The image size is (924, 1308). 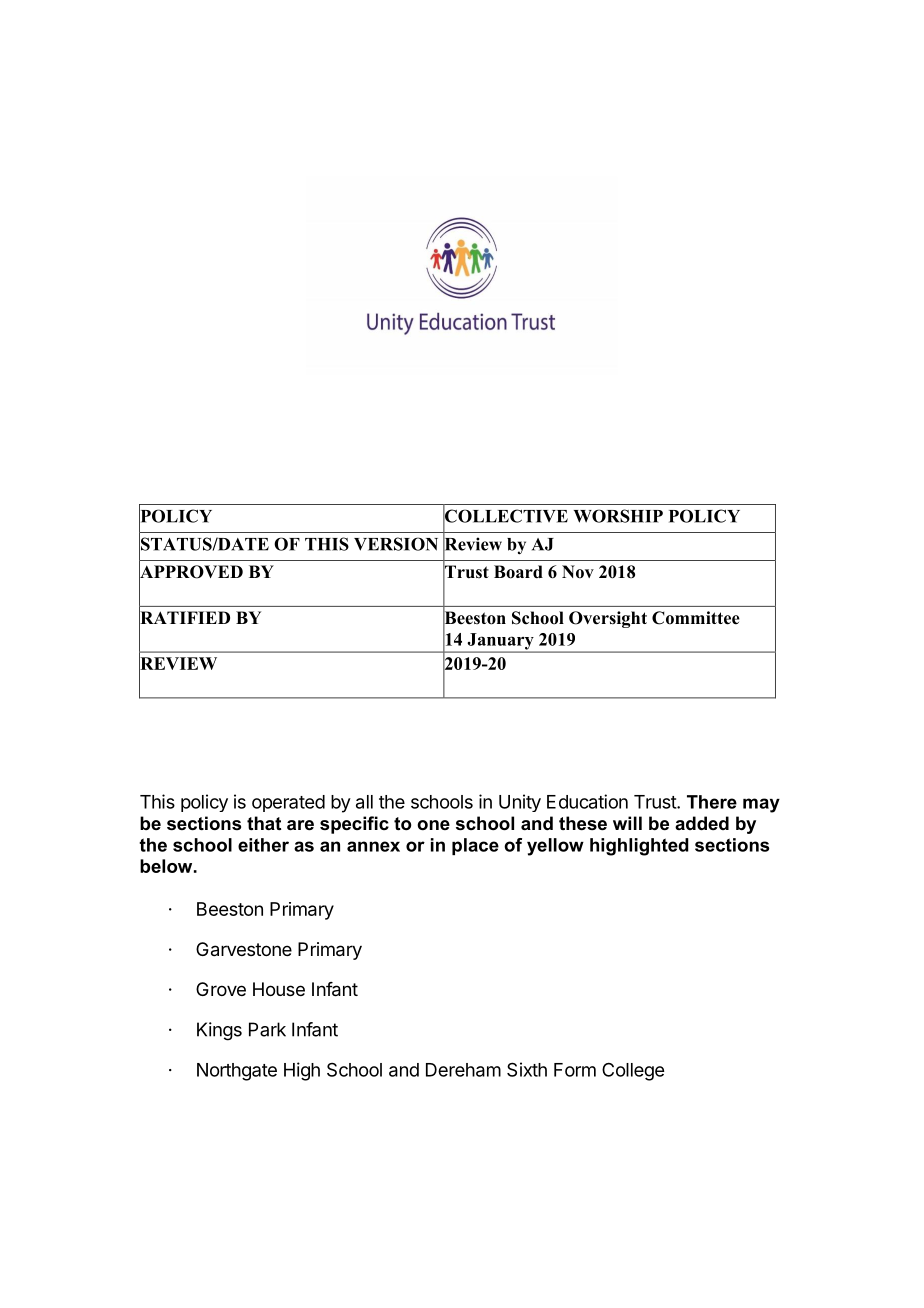 I want to click on place, so click(x=475, y=846).
